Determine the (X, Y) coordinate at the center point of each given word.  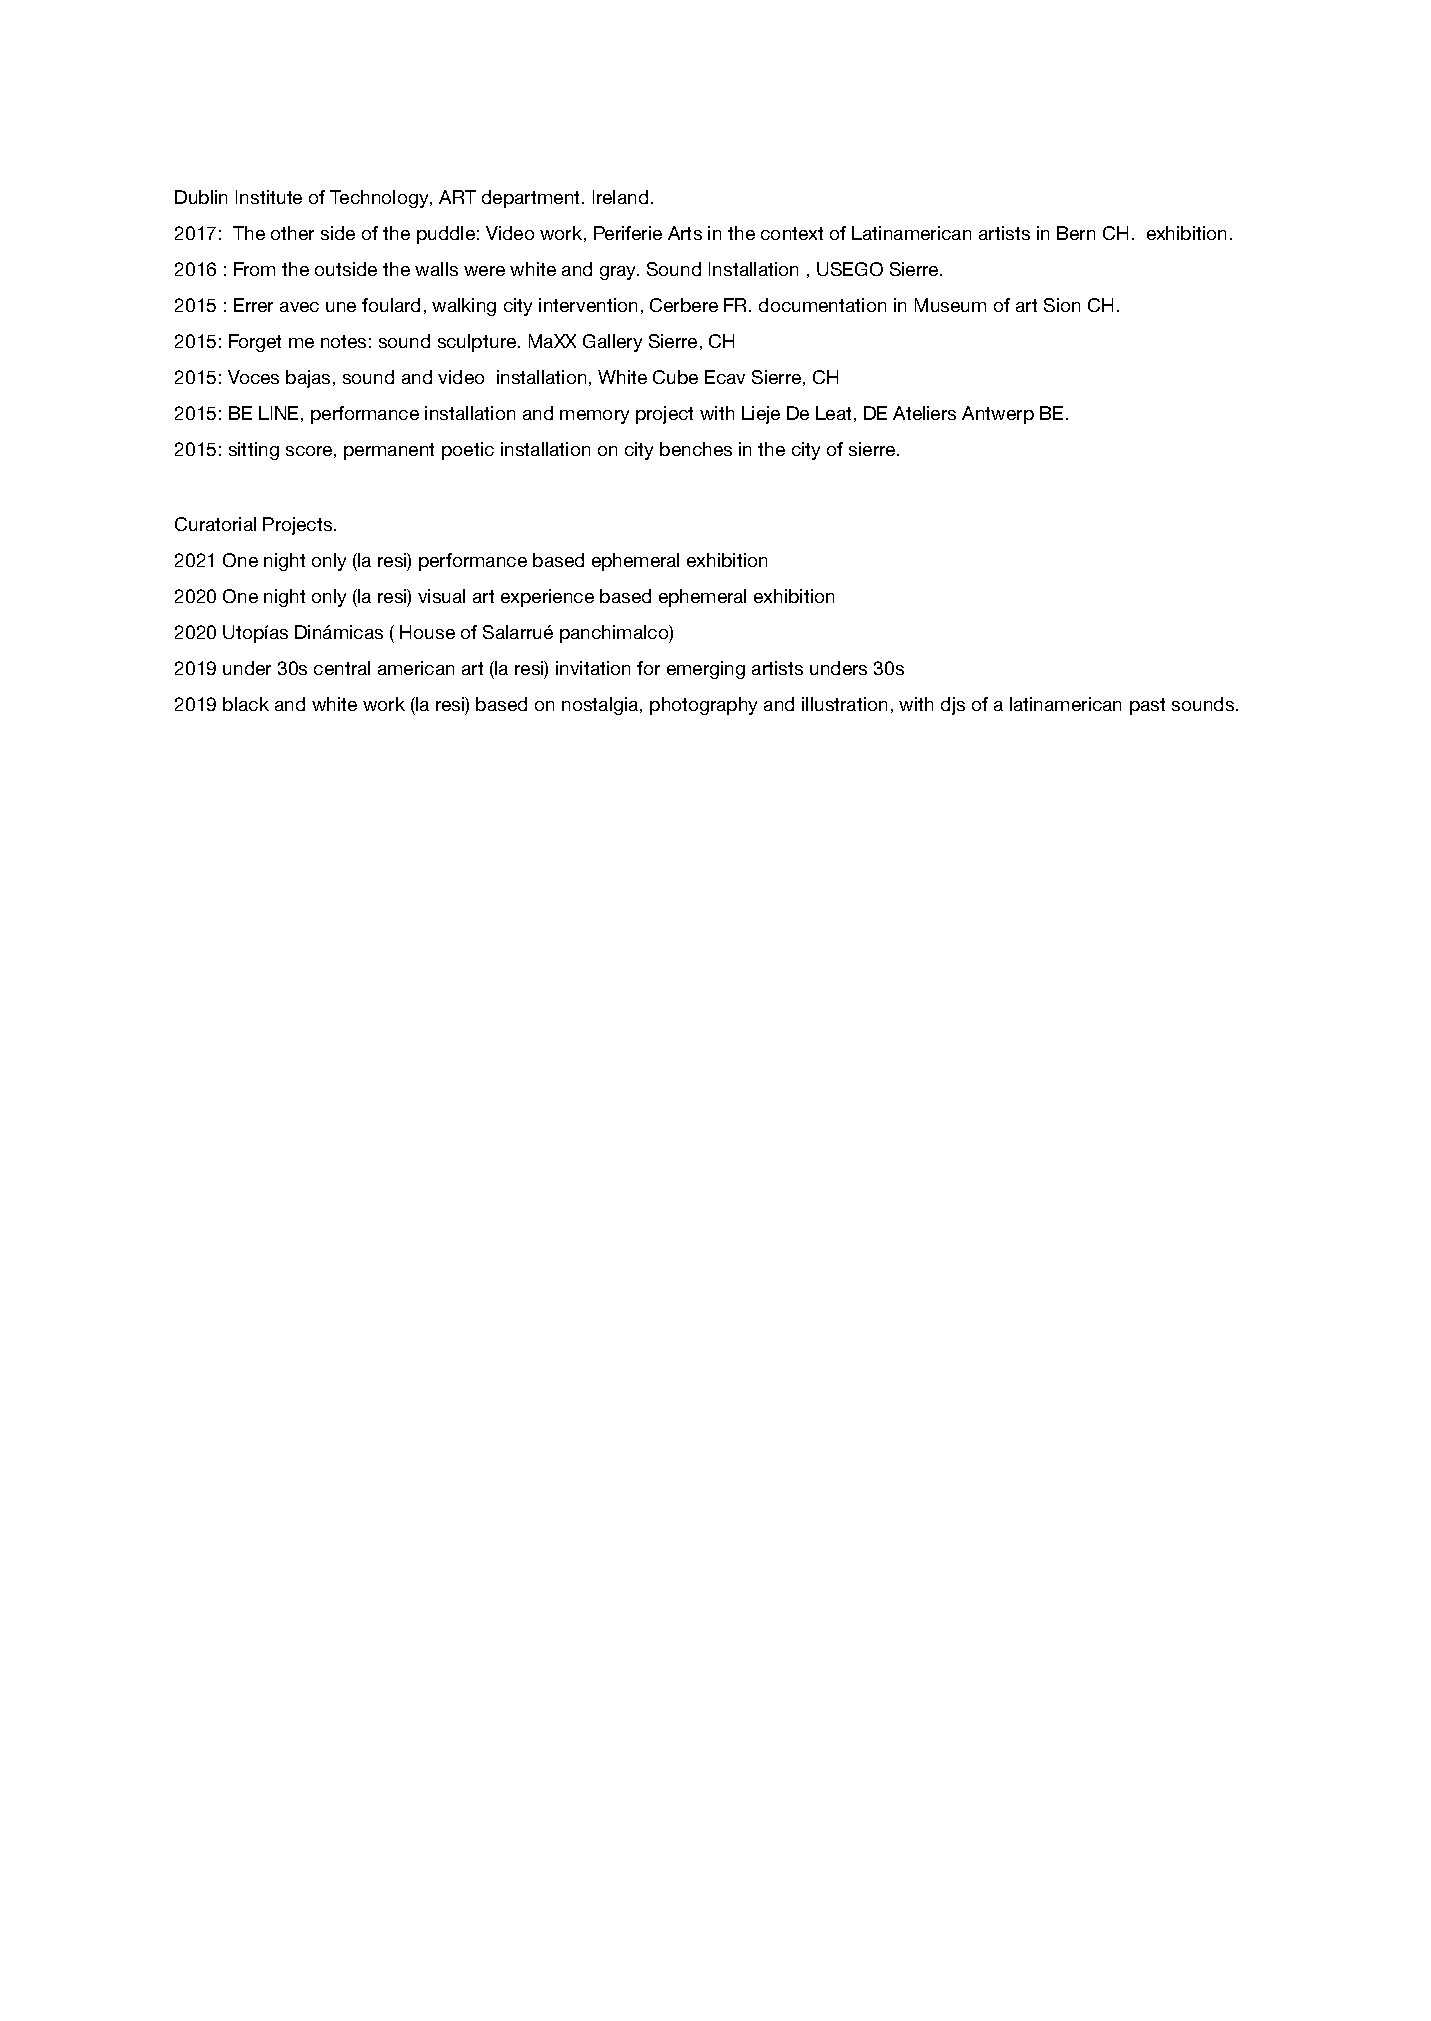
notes (343, 341)
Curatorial (215, 524)
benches (696, 449)
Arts (685, 233)
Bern (1076, 233)
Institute (269, 197)
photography (703, 706)
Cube (675, 377)
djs (953, 706)
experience (547, 598)
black (246, 704)
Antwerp (998, 415)
